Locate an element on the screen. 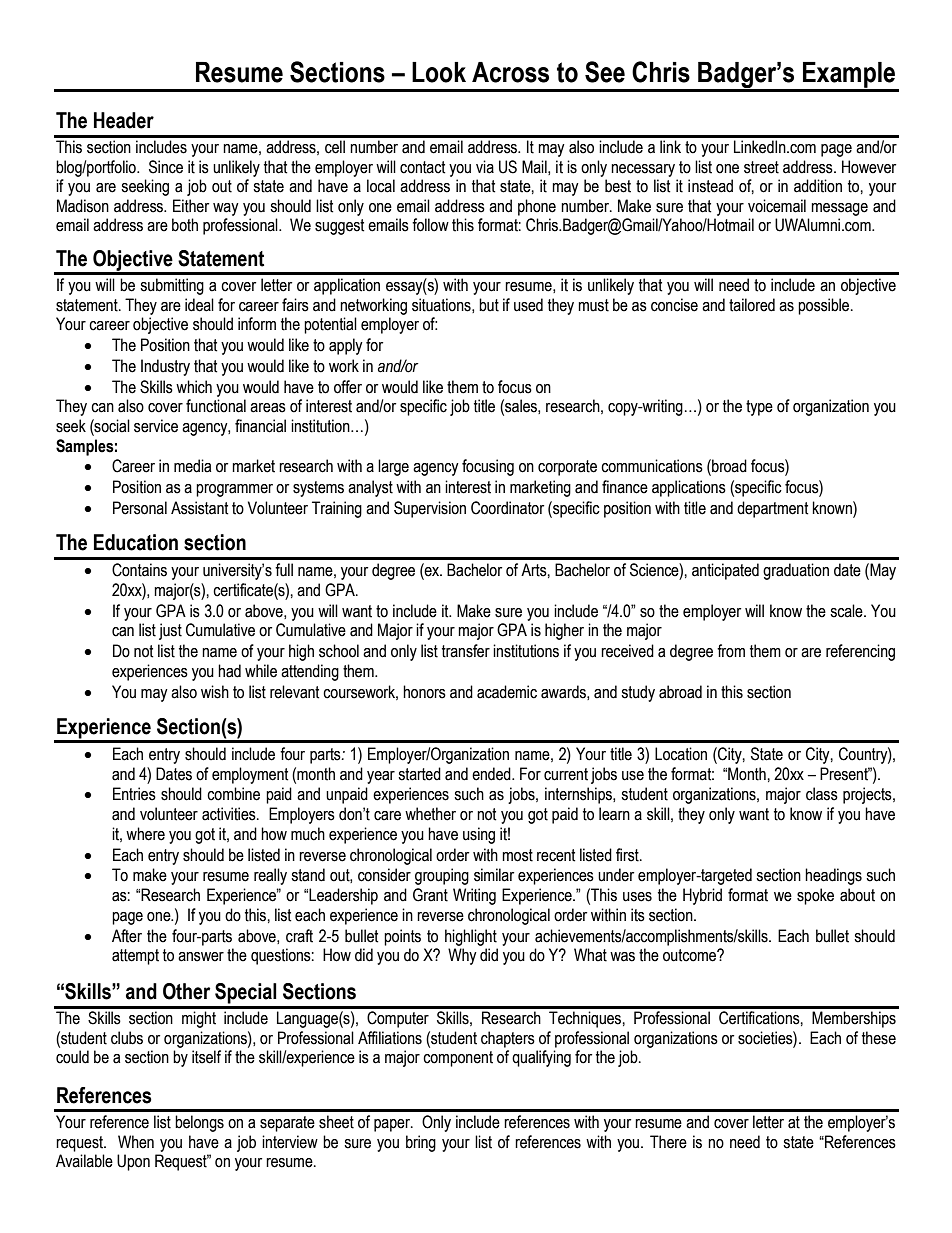  Across is located at coordinates (510, 72).
